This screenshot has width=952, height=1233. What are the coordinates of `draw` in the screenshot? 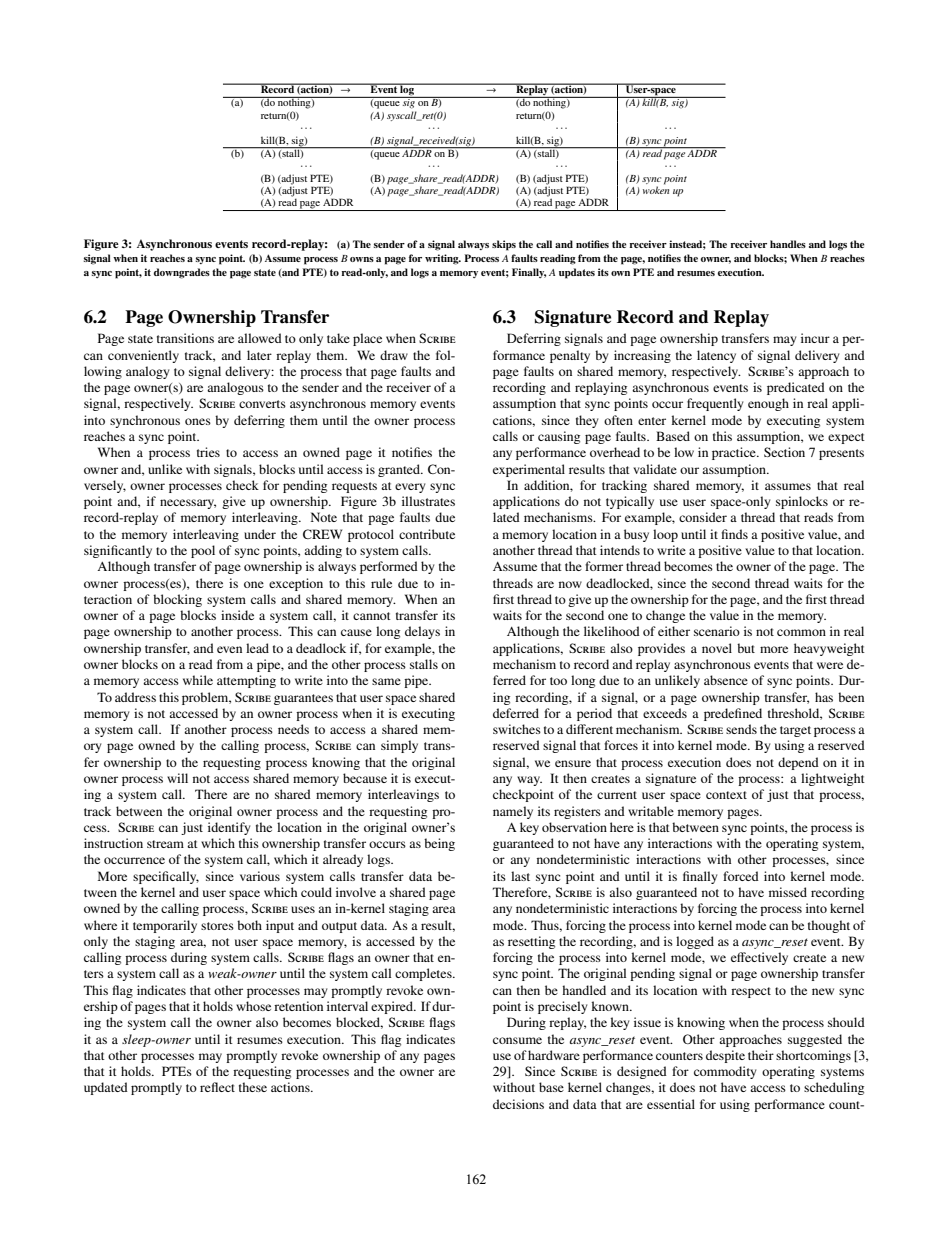 It's located at (394, 355).
